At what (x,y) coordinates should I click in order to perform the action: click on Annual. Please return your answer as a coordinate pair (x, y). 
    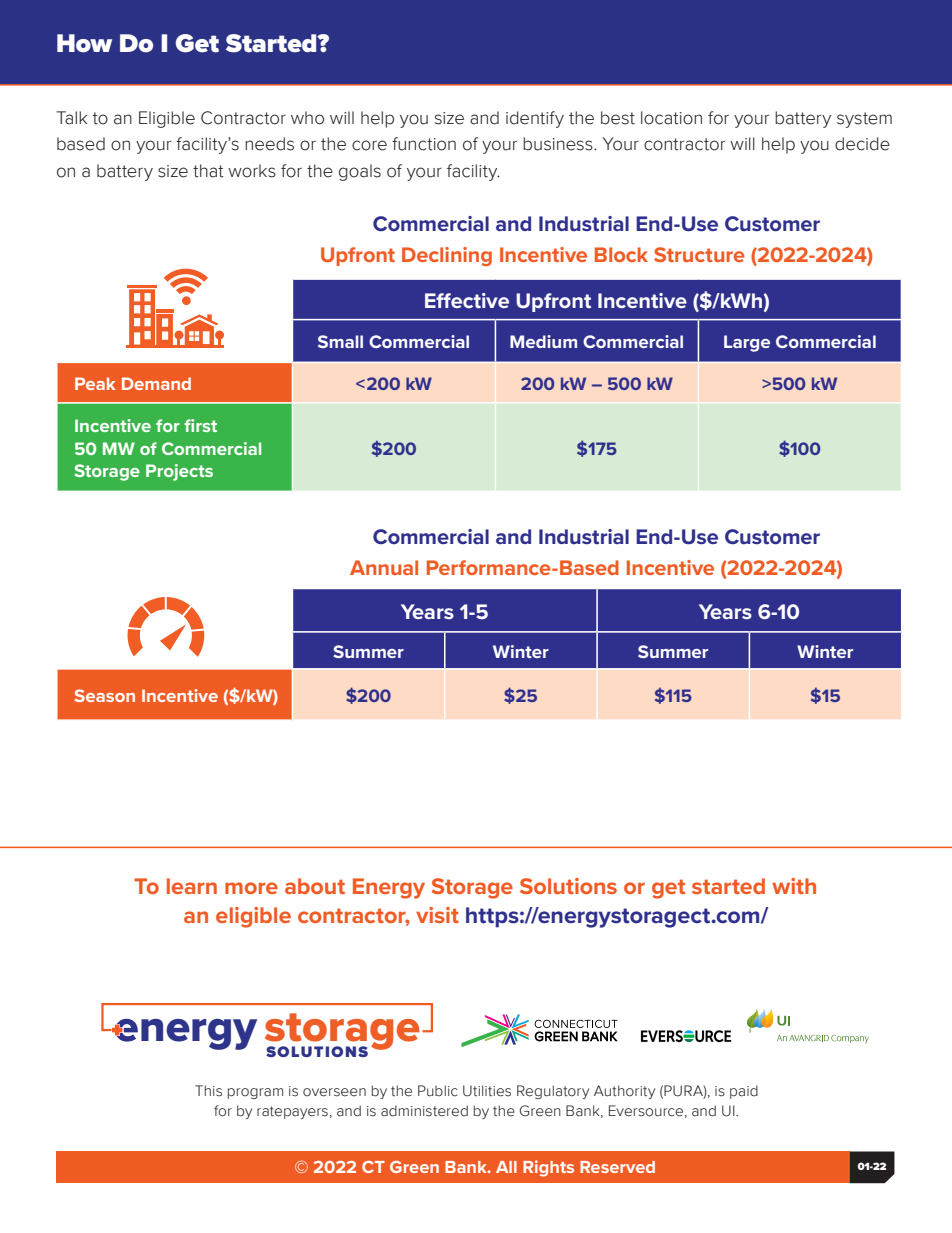
    Looking at the image, I should click on (384, 567).
